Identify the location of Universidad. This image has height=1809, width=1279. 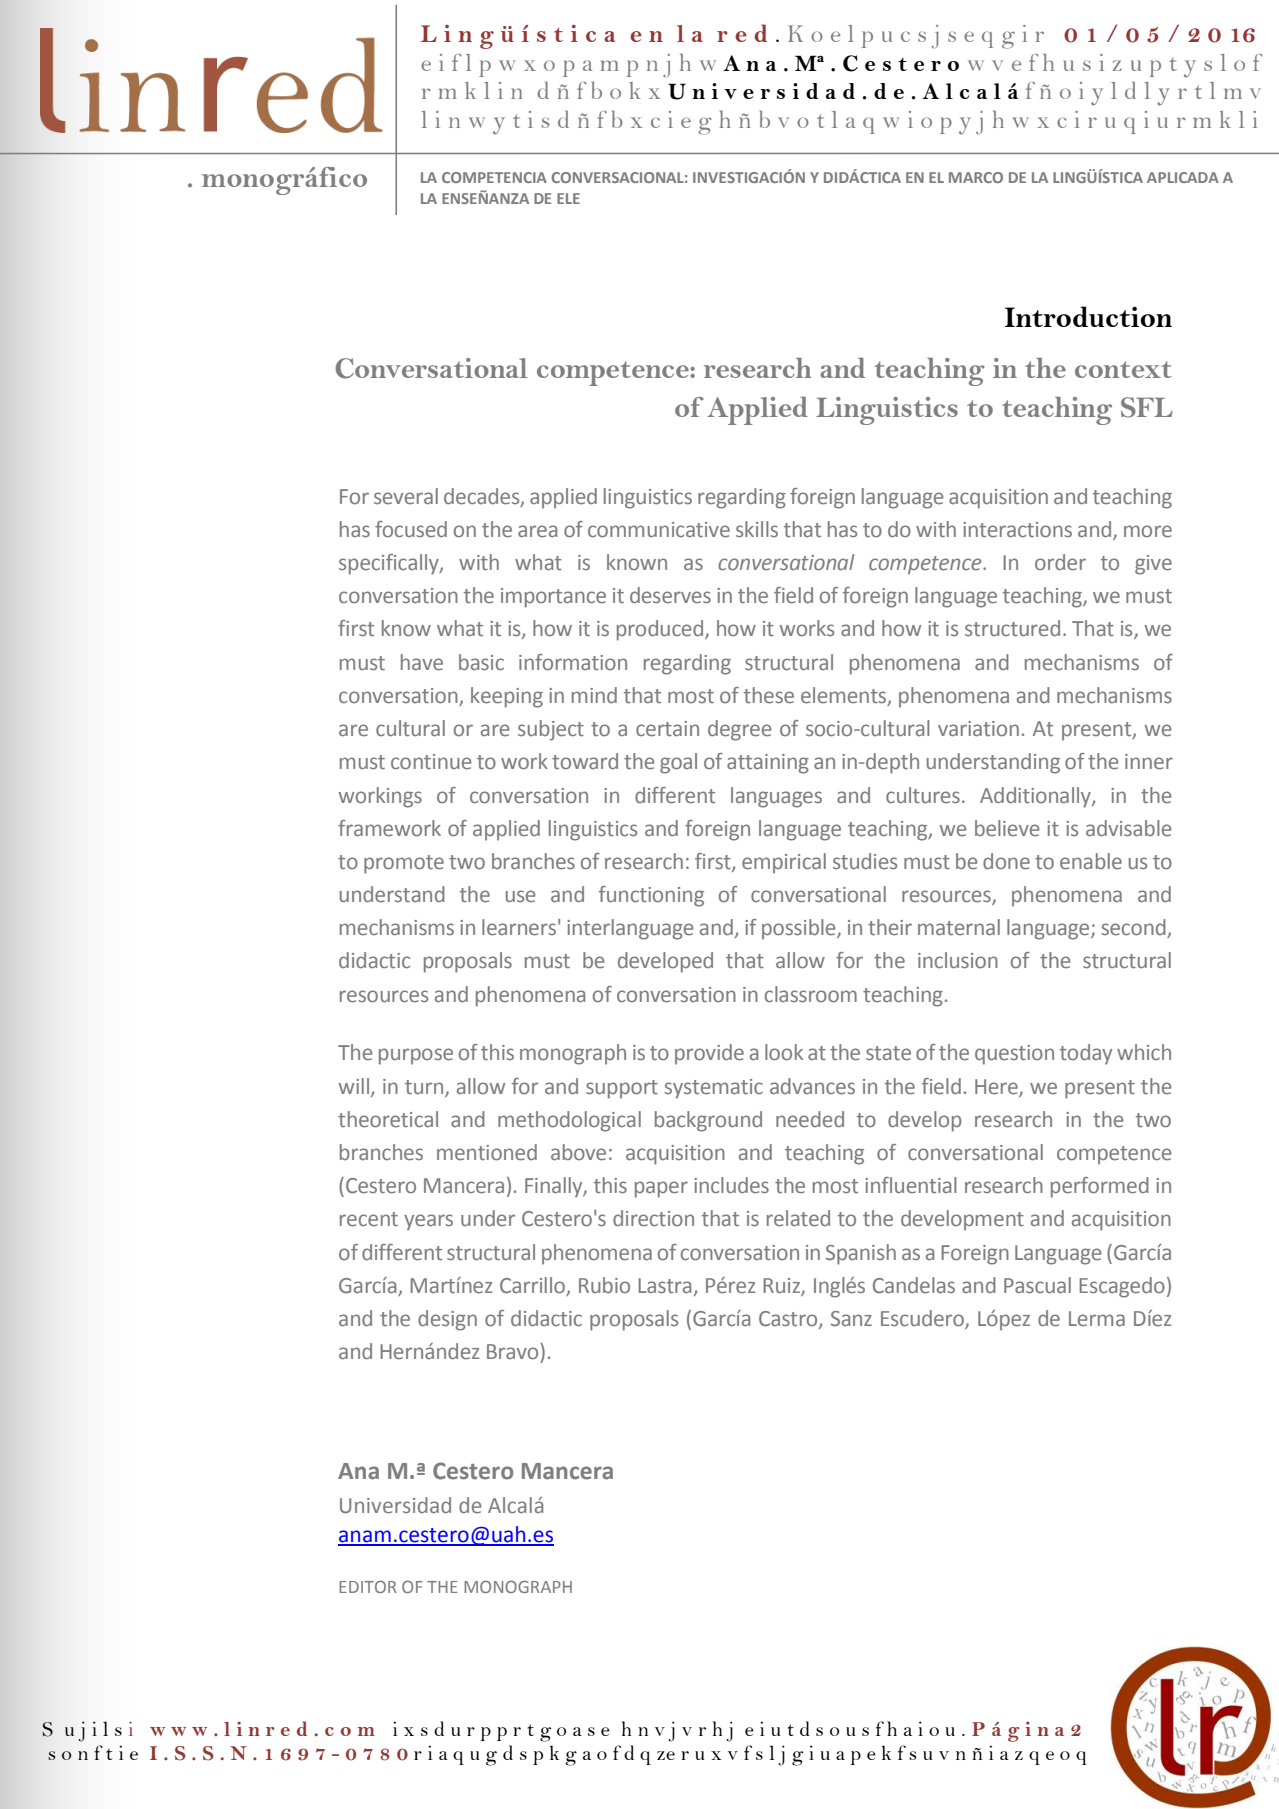
(395, 1505).
